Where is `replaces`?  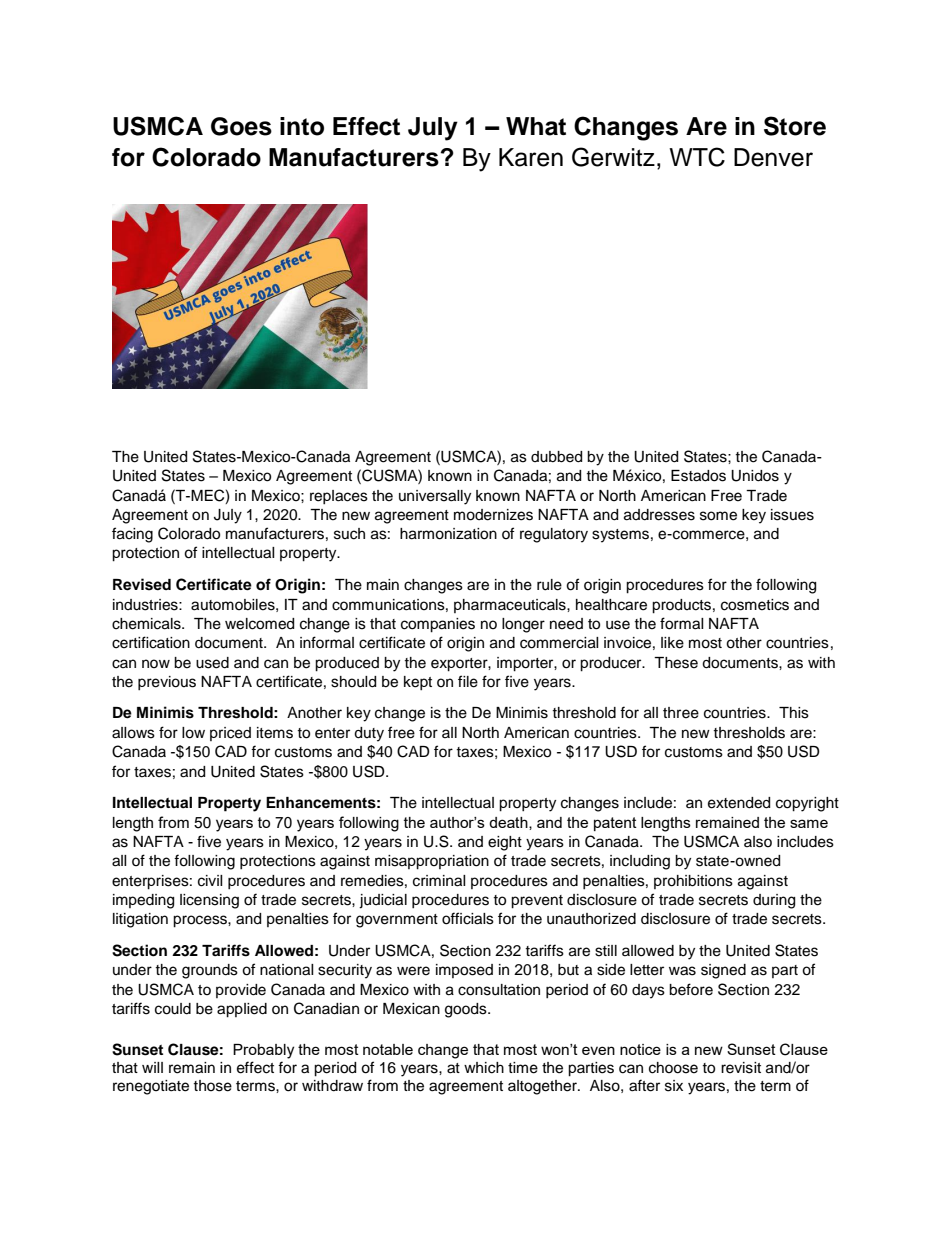 replaces is located at coordinates (339, 497).
